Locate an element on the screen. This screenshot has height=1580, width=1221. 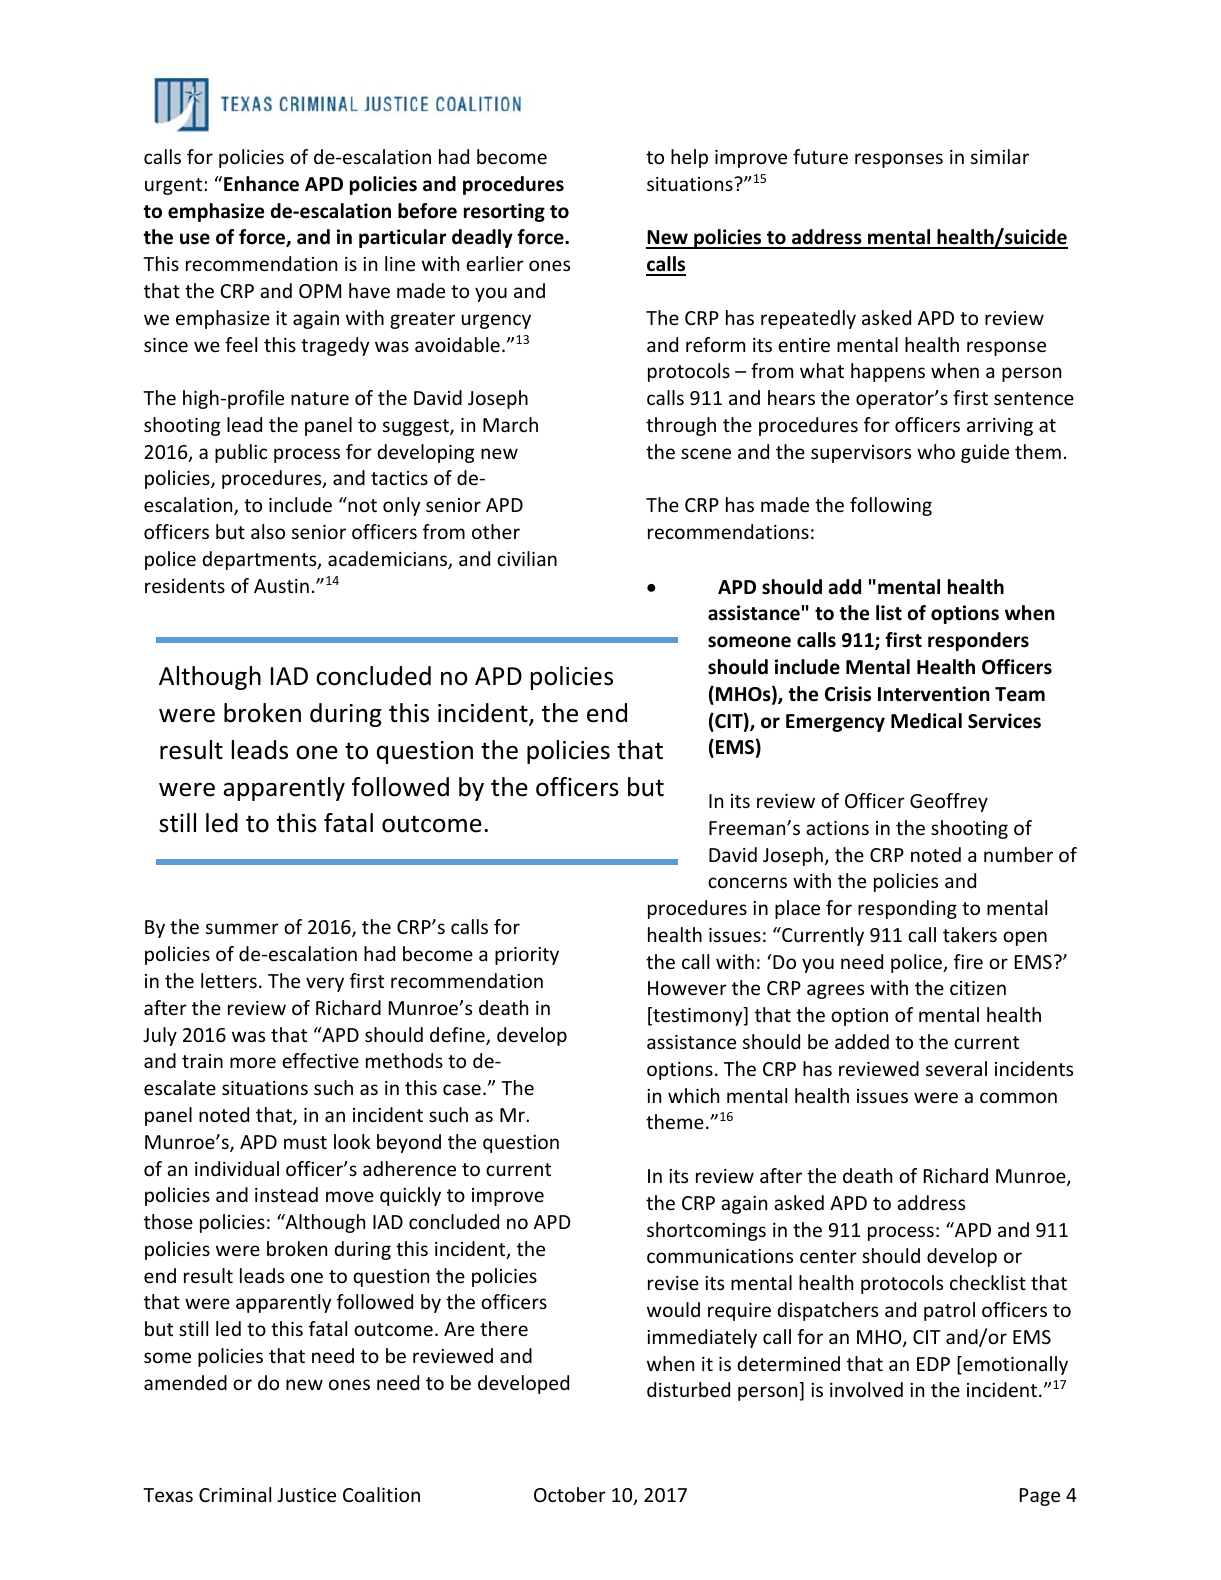
concerns is located at coordinates (747, 882).
